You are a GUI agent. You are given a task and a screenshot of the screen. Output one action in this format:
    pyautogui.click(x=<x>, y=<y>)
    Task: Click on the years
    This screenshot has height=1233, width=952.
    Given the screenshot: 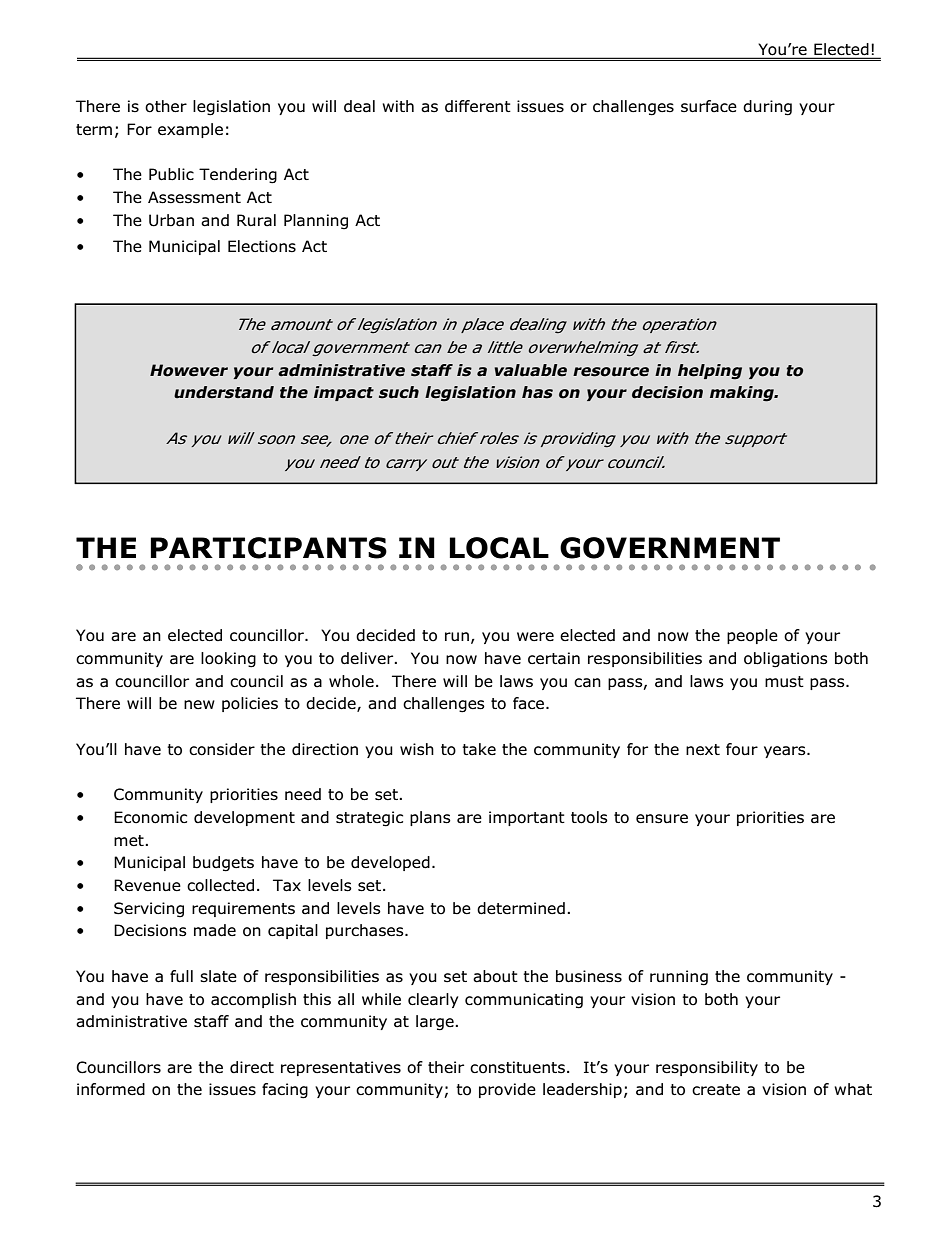 What is the action you would take?
    pyautogui.click(x=786, y=752)
